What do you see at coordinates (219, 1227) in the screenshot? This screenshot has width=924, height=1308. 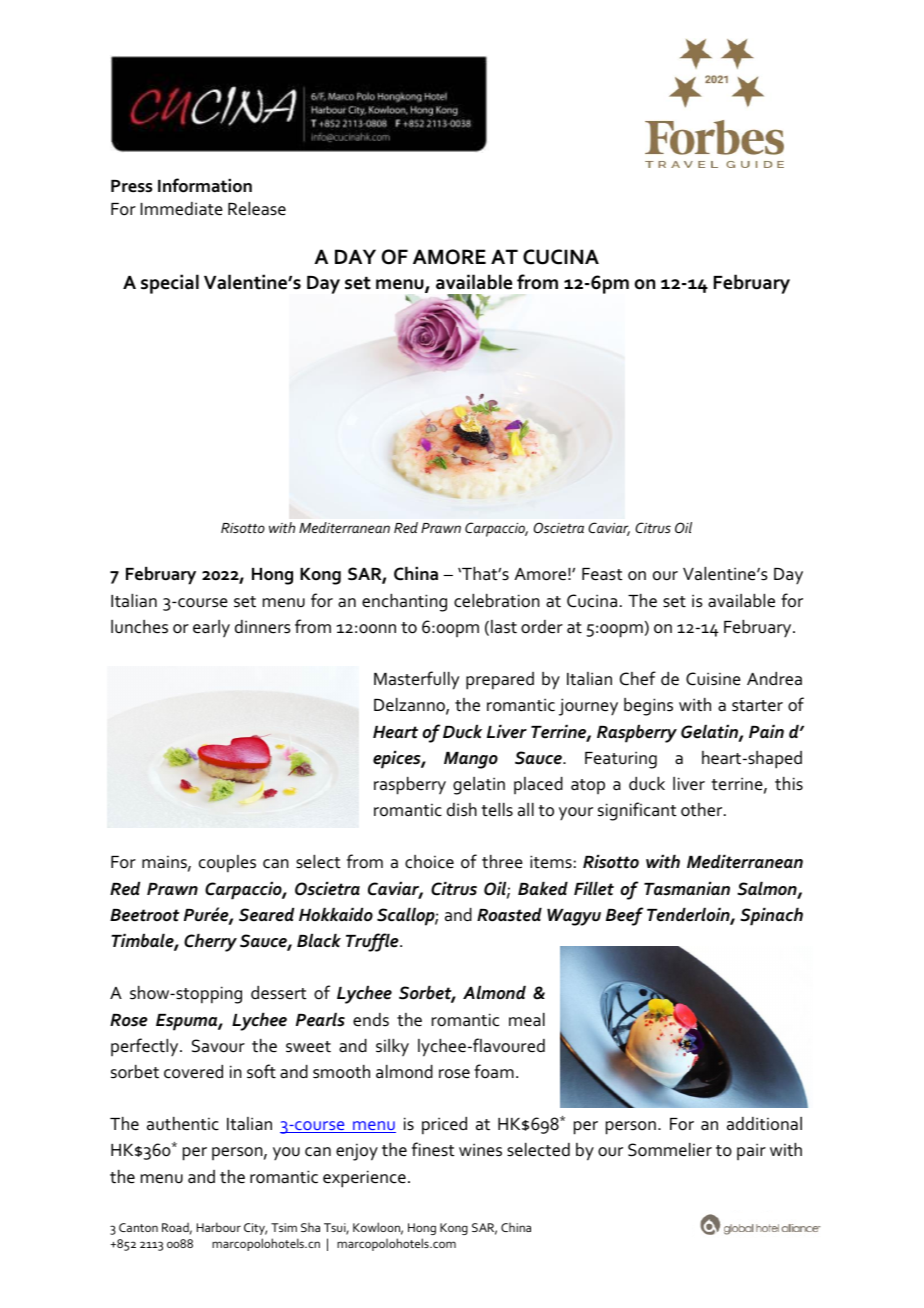 I see `Harbour` at bounding box center [219, 1227].
